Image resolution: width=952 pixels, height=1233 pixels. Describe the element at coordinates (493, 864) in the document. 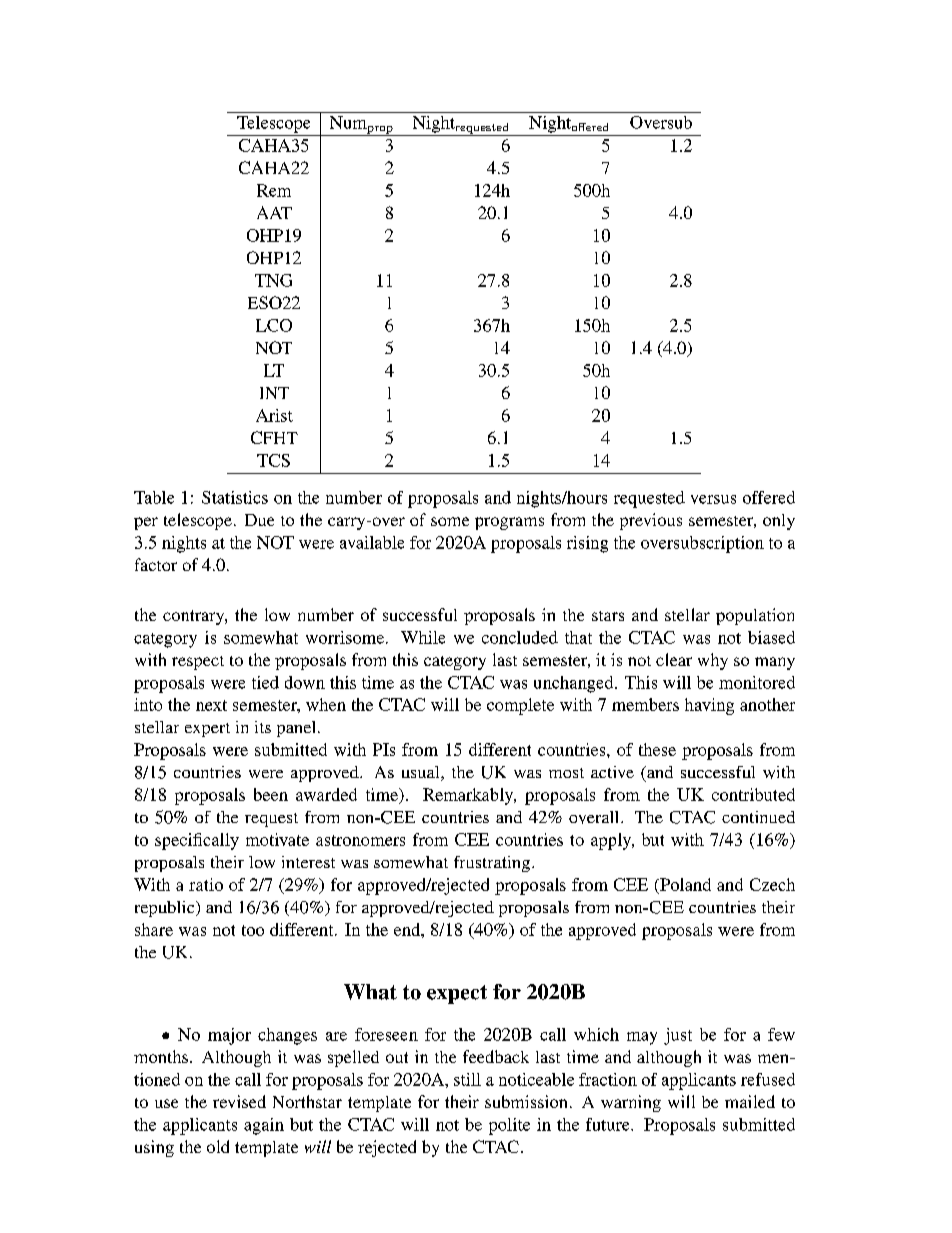

I see `frustrating` at that location.
